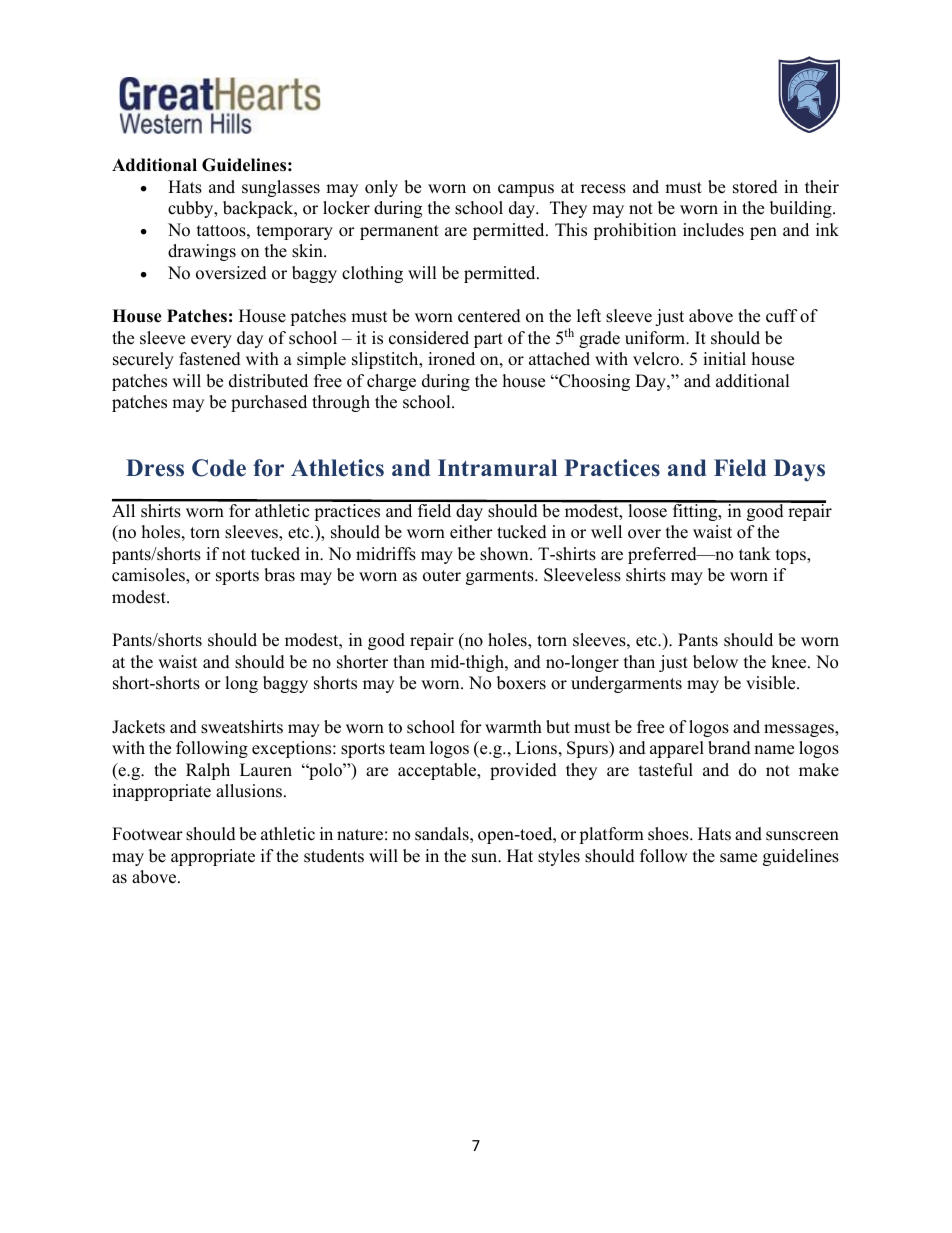 The image size is (952, 1233). Describe the element at coordinates (755, 553) in the screenshot. I see `tank` at that location.
